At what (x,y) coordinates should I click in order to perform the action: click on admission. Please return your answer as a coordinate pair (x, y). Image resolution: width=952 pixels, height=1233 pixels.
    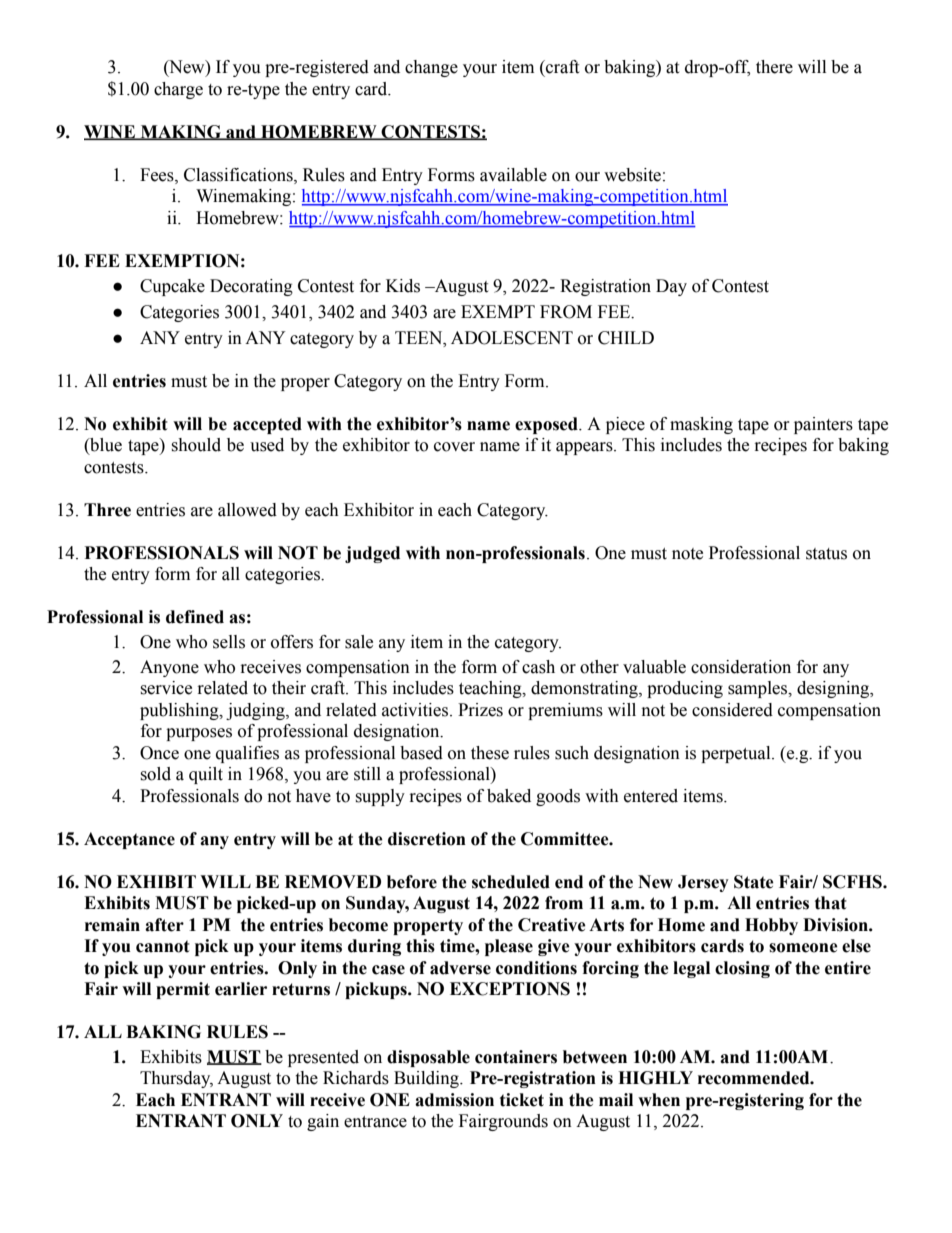
    Looking at the image, I should click on (454, 1100).
